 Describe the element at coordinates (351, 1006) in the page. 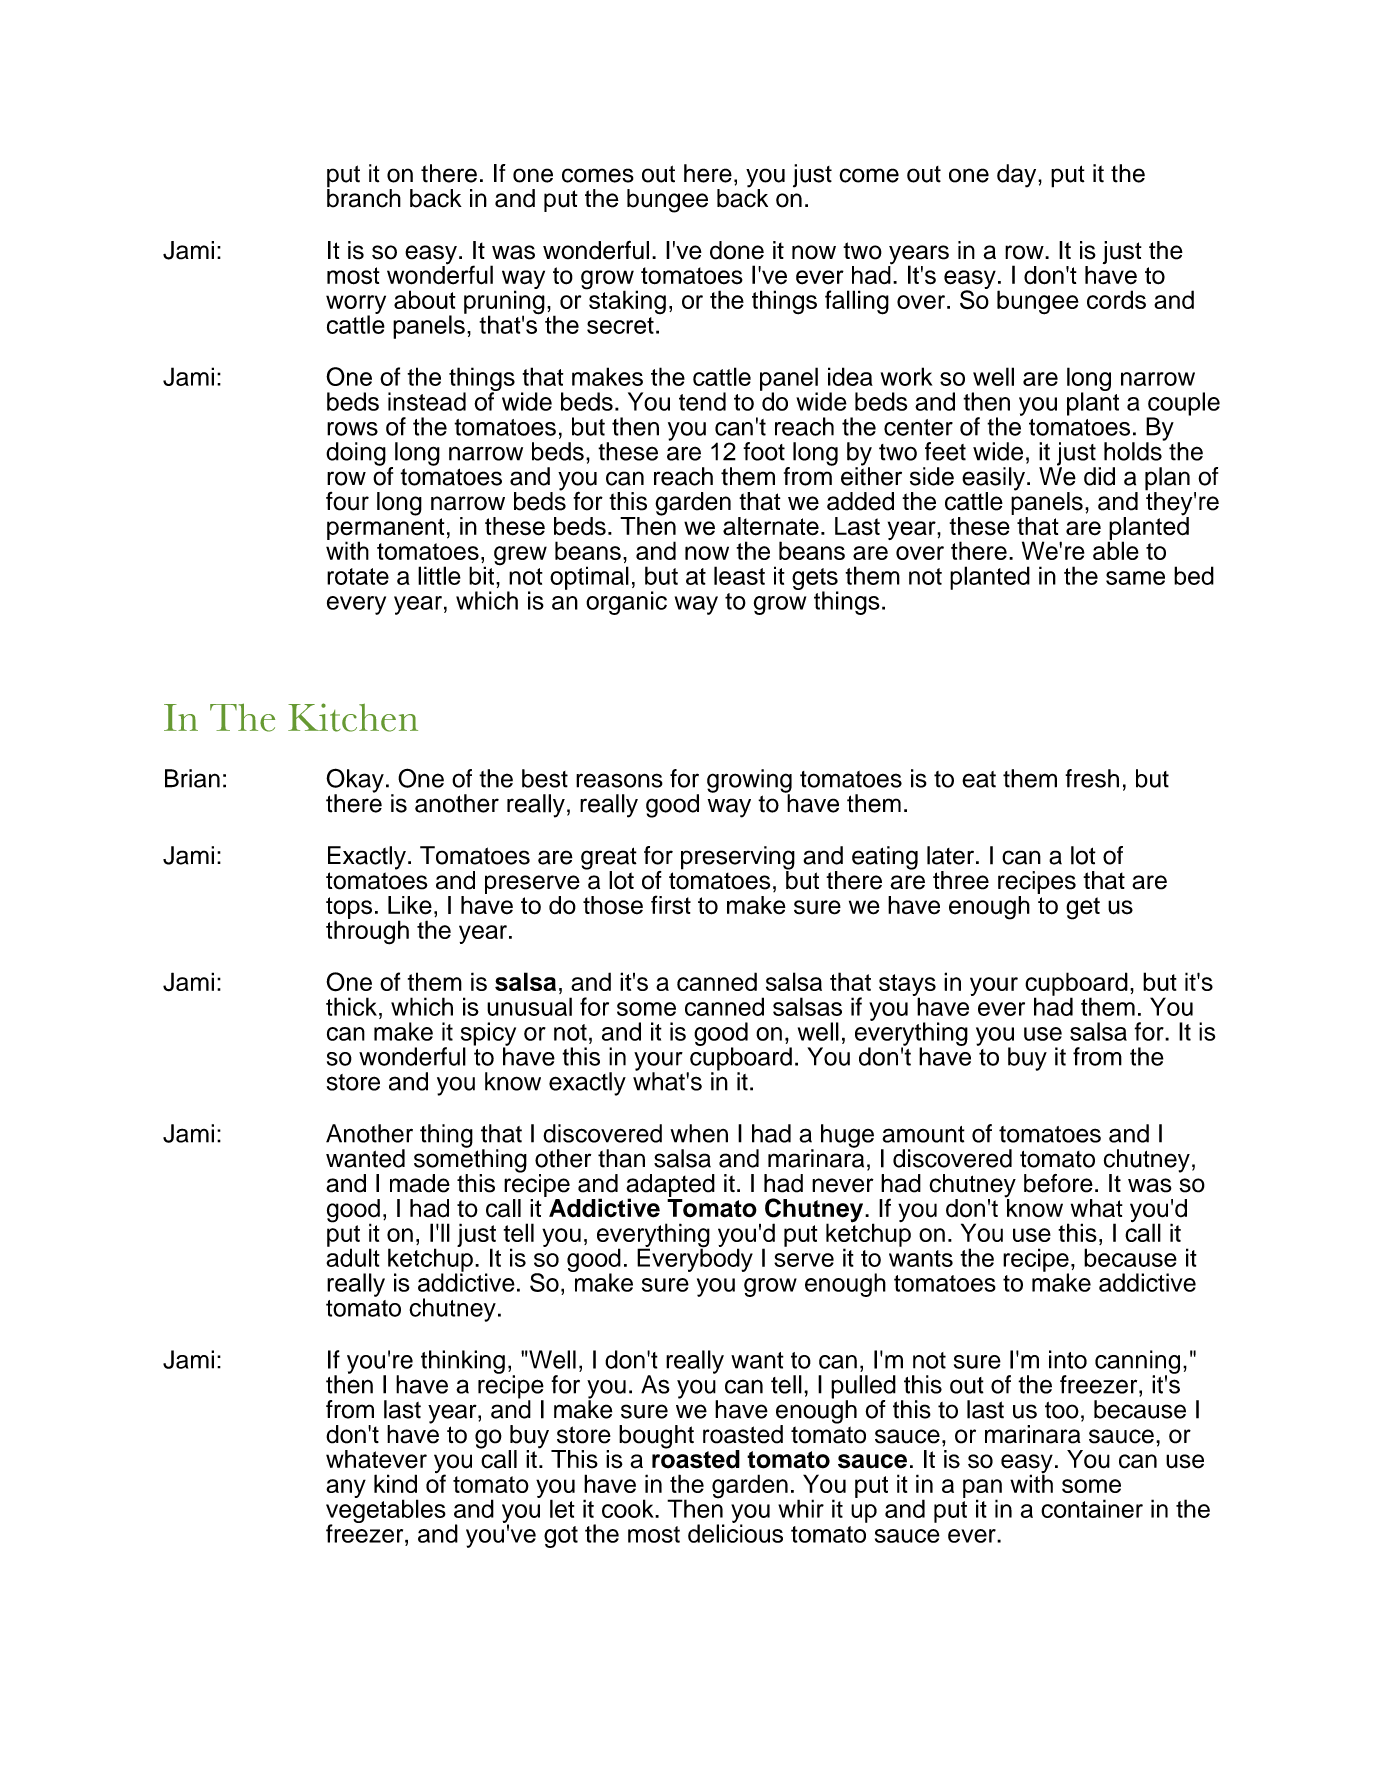

I see `thick` at that location.
